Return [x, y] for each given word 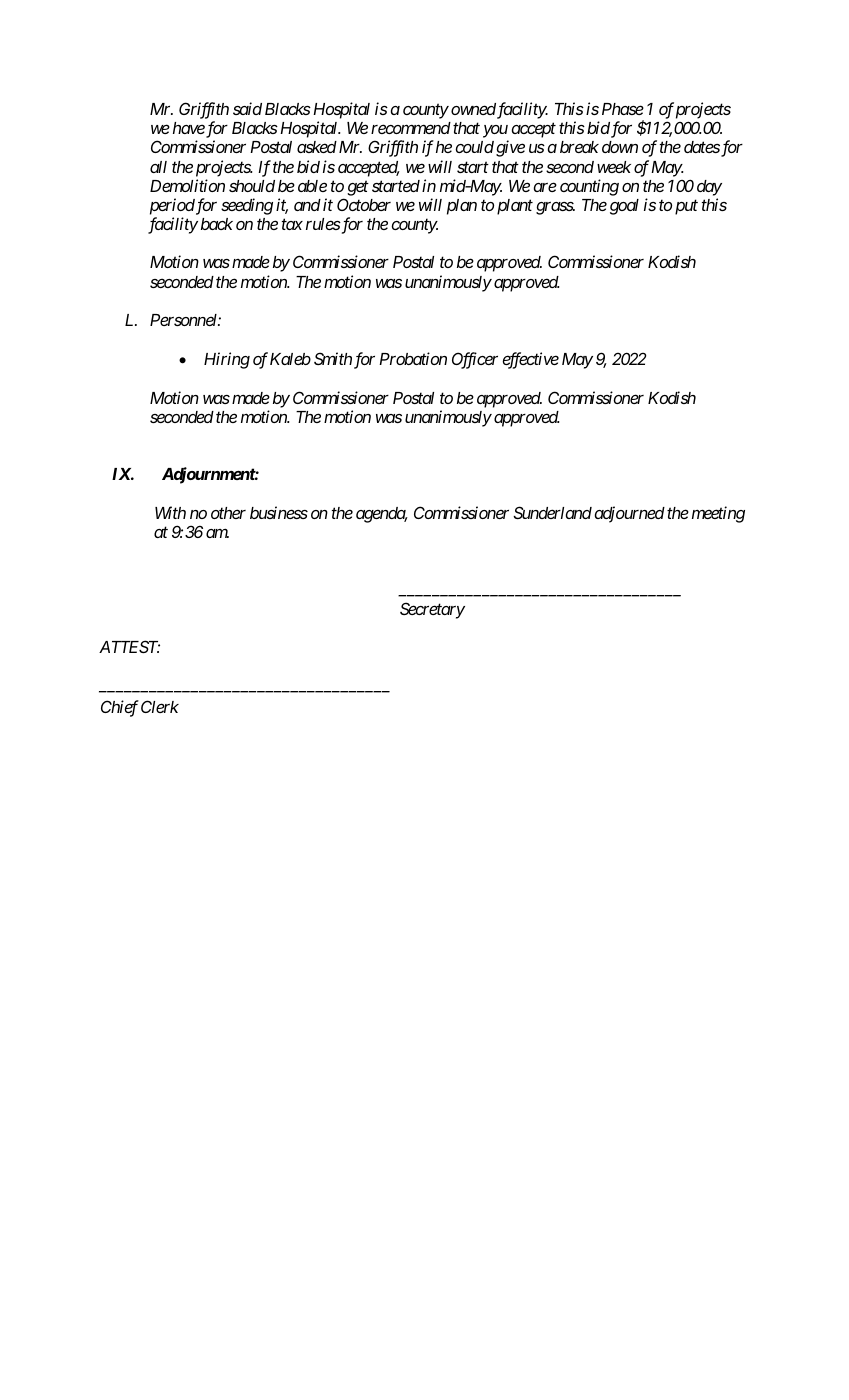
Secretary [432, 610]
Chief [120, 708]
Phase [623, 109]
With [170, 512]
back [217, 224]
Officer [475, 360]
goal [624, 207]
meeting [718, 514]
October [364, 204]
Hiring [227, 360]
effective [530, 360]
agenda [381, 515]
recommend [411, 128]
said [247, 108]
